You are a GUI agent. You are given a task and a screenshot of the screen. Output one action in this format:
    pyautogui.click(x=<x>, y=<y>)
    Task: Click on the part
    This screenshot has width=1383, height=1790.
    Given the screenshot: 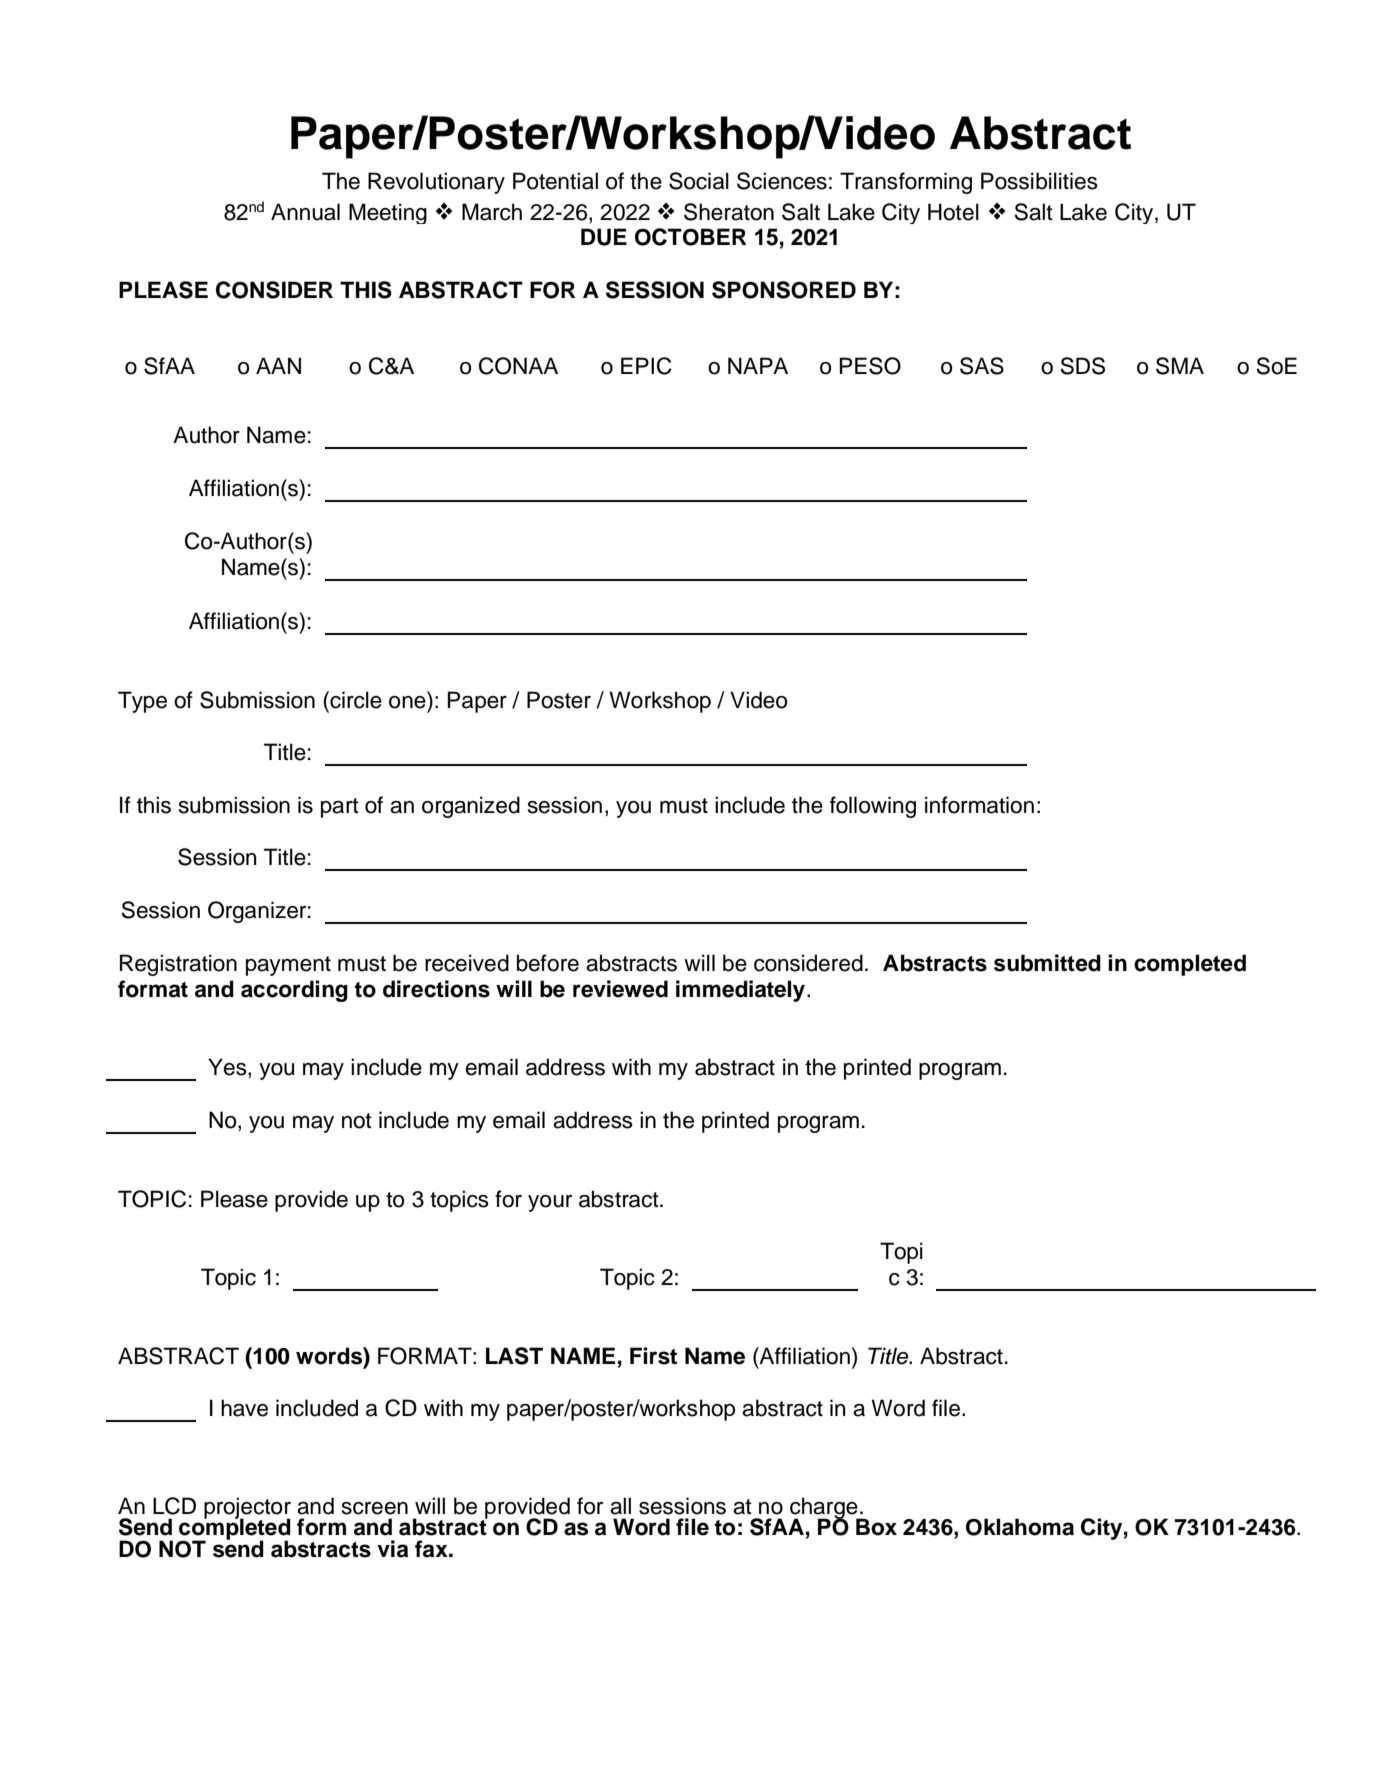 What is the action you would take?
    pyautogui.click(x=340, y=808)
